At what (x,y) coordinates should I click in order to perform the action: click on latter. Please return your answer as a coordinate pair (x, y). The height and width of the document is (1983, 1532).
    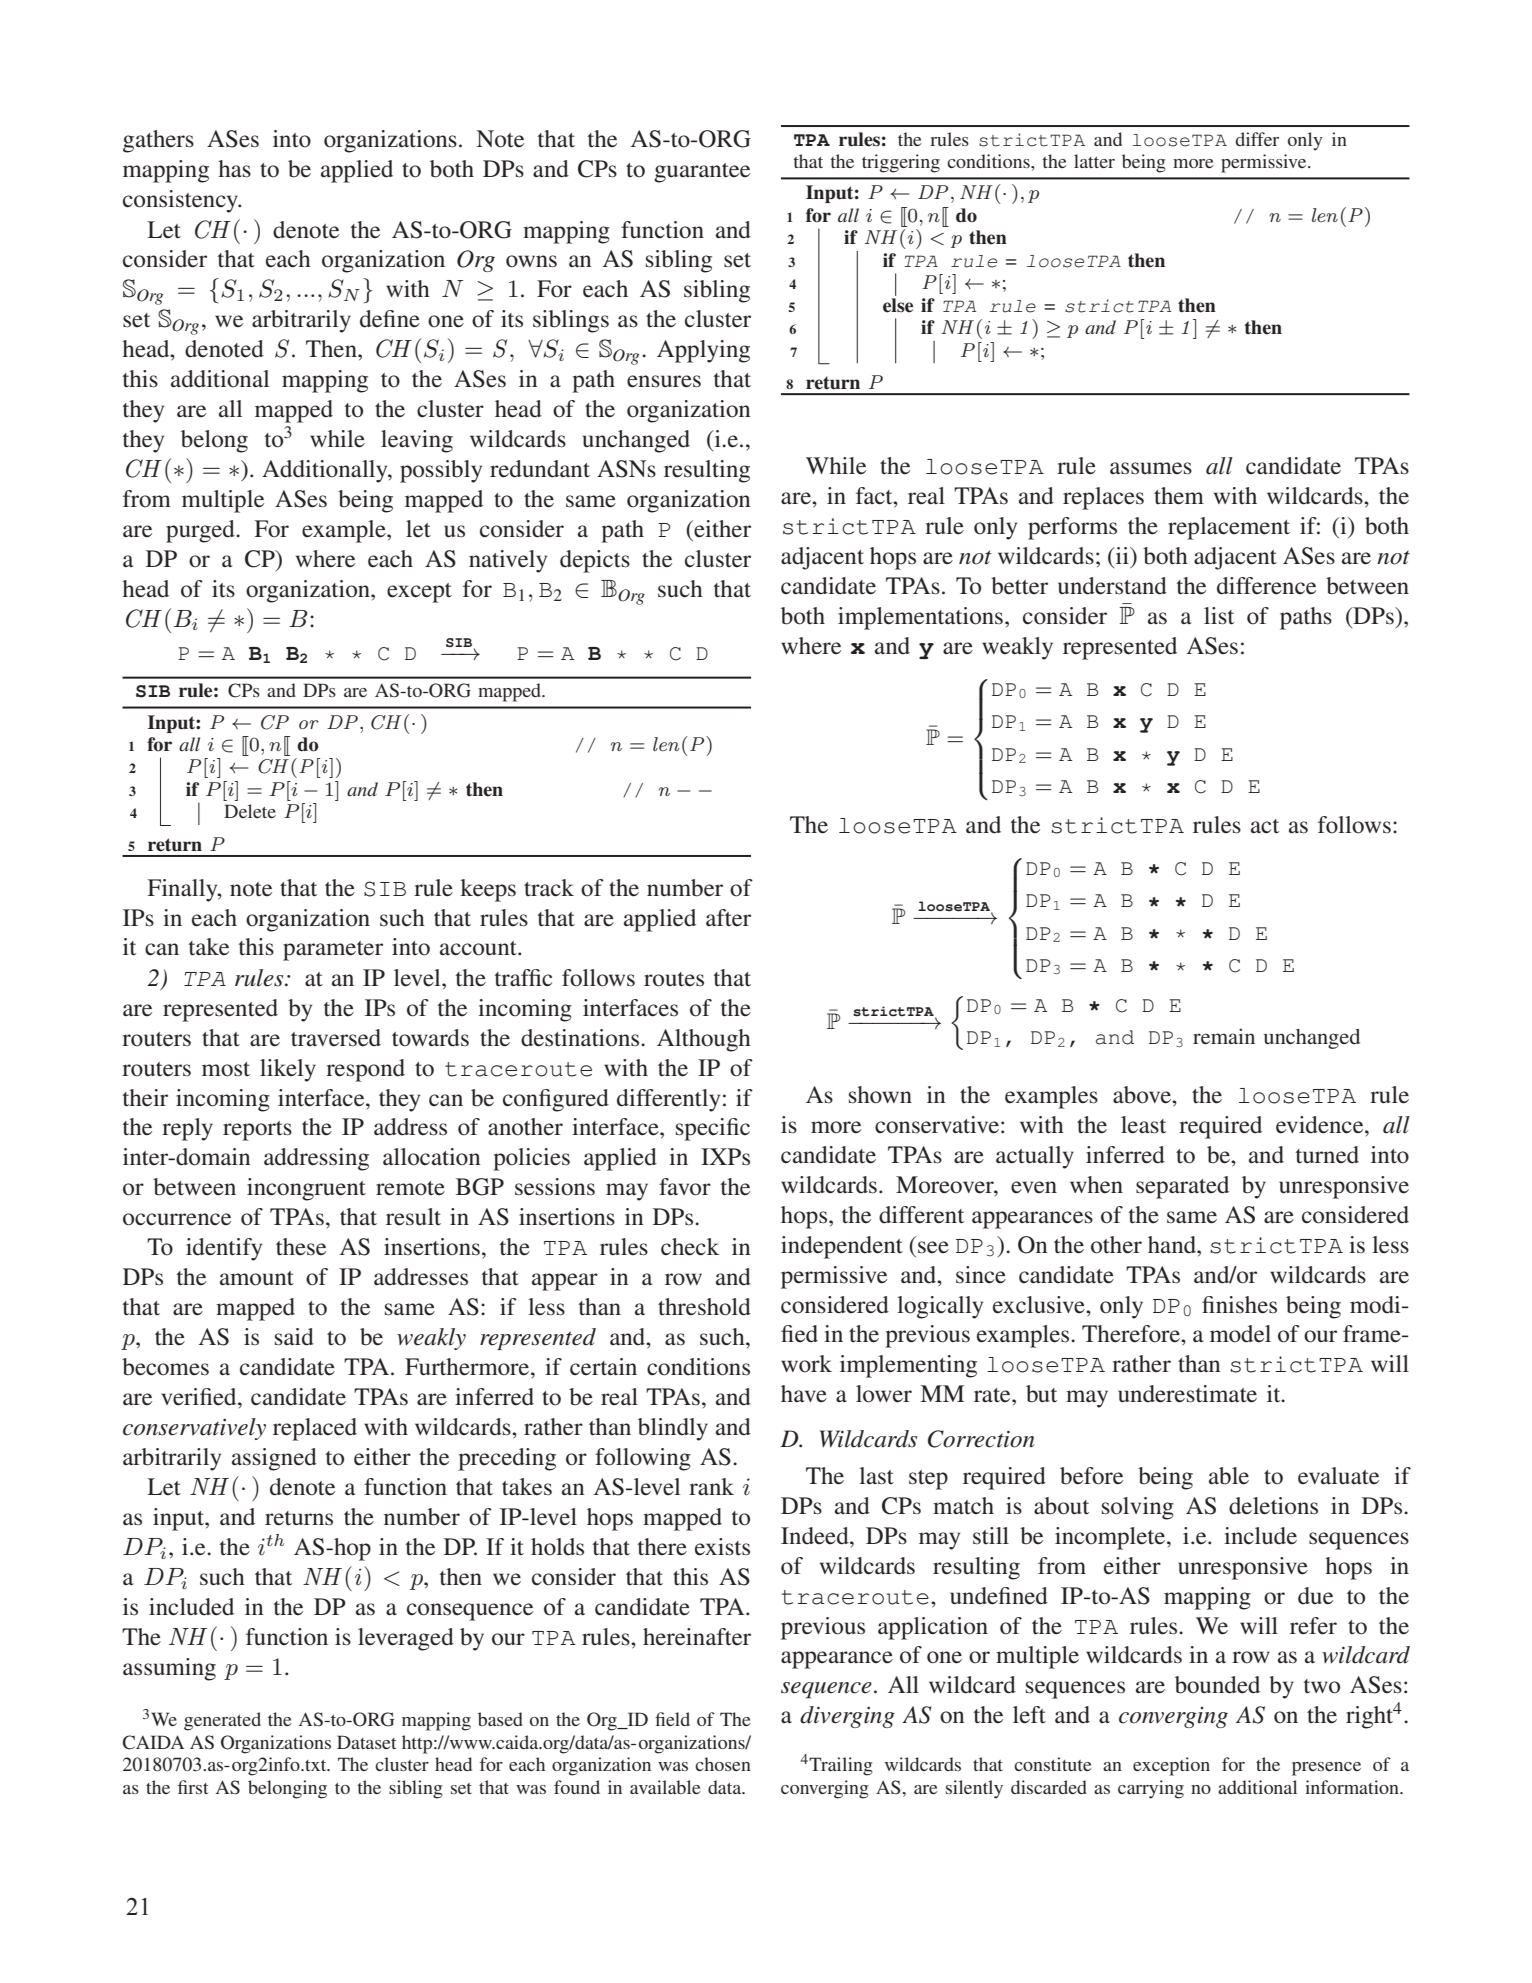
    Looking at the image, I should click on (1094, 161).
